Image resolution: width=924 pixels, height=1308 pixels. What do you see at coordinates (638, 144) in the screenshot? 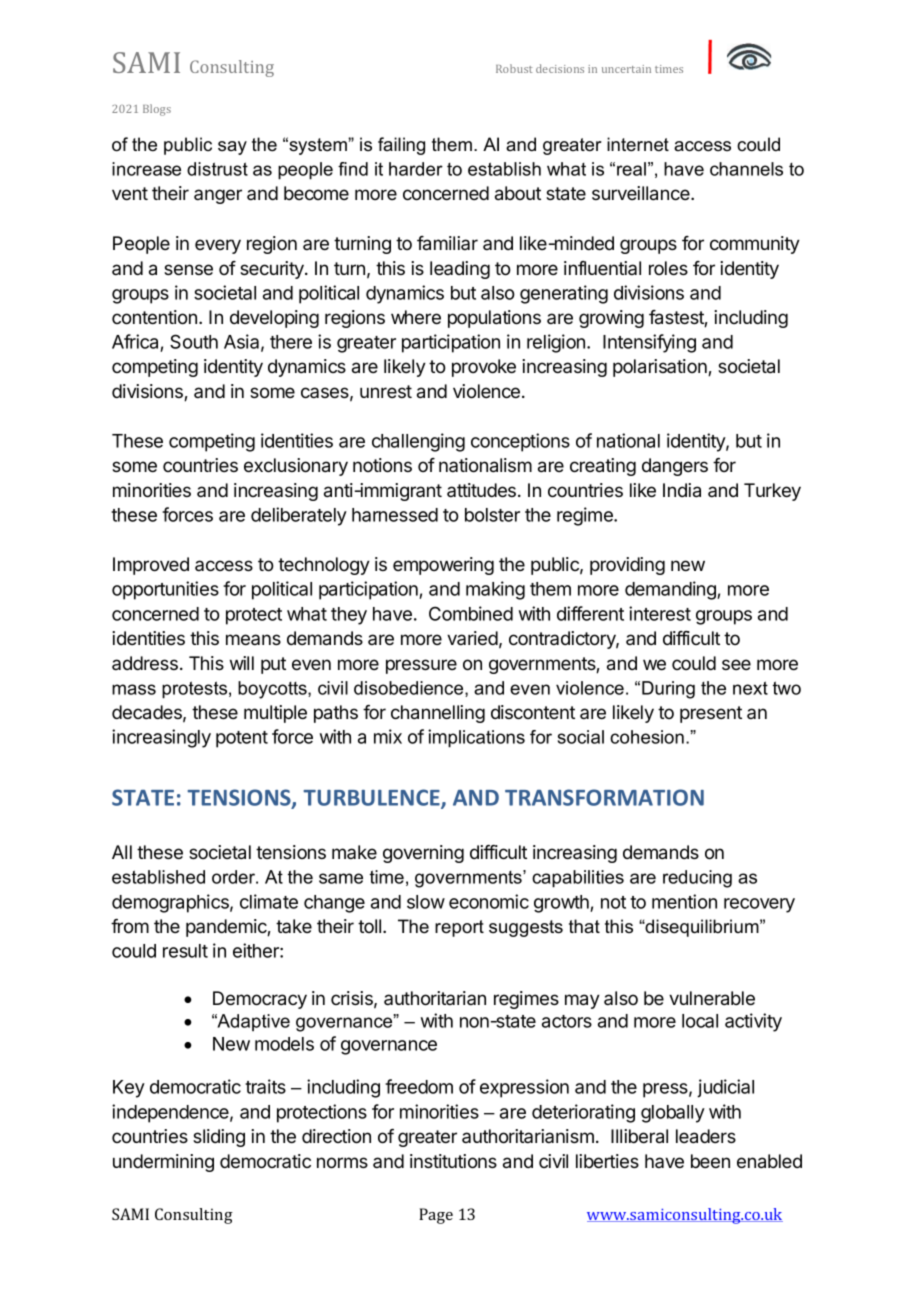
I see `internet` at bounding box center [638, 144].
